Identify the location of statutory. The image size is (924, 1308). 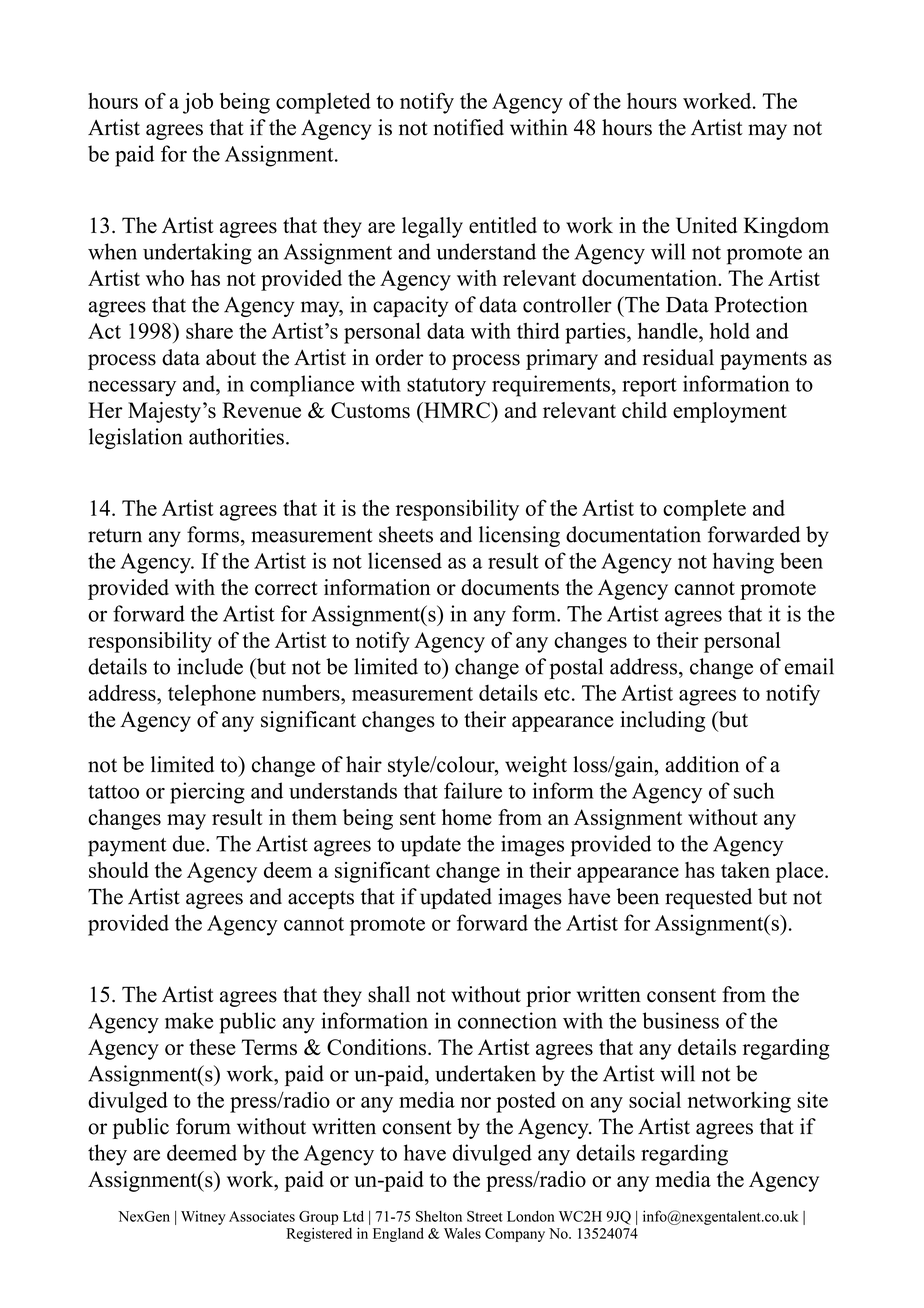
(446, 387).
